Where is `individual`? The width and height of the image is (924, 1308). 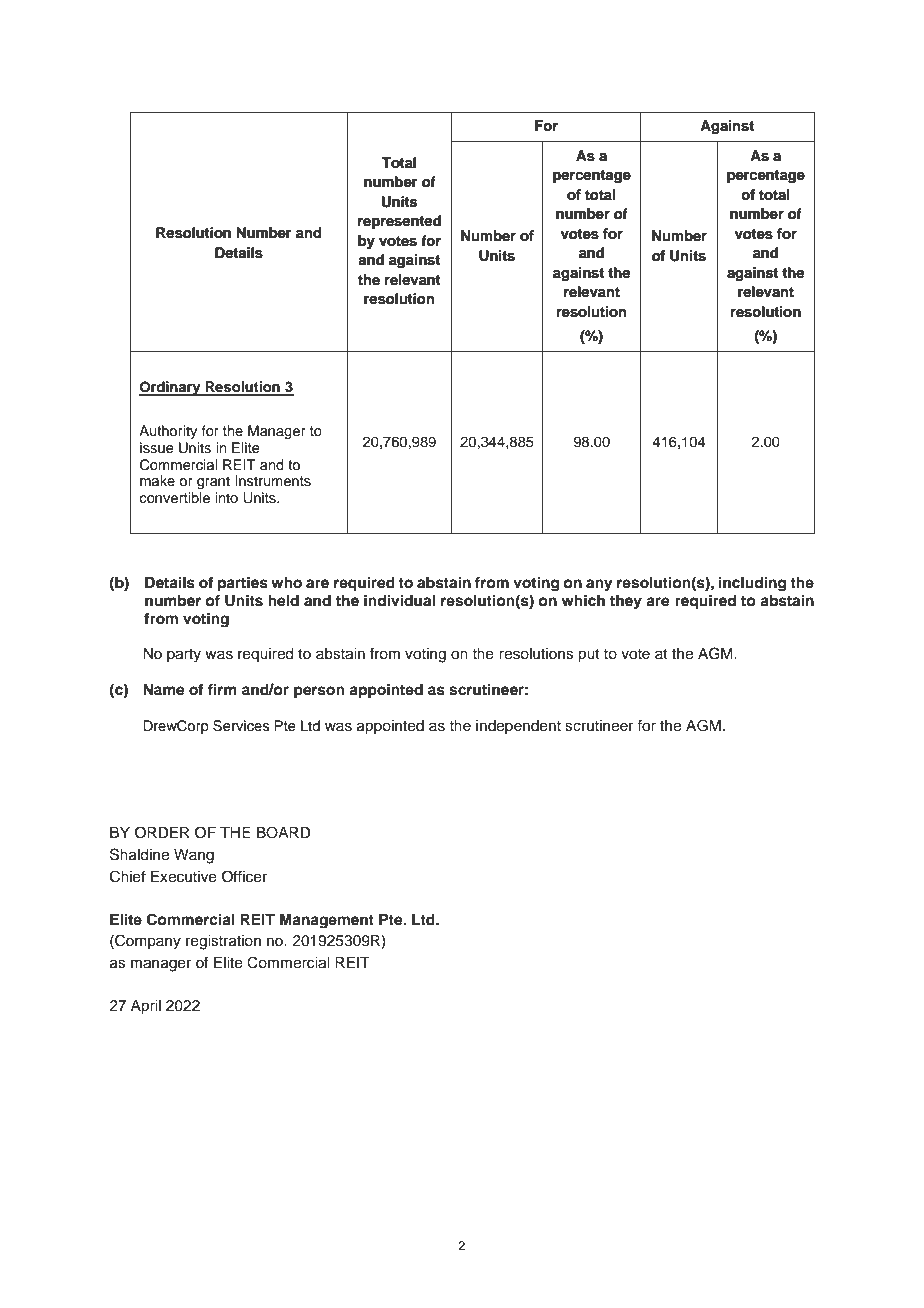 individual is located at coordinates (399, 600).
